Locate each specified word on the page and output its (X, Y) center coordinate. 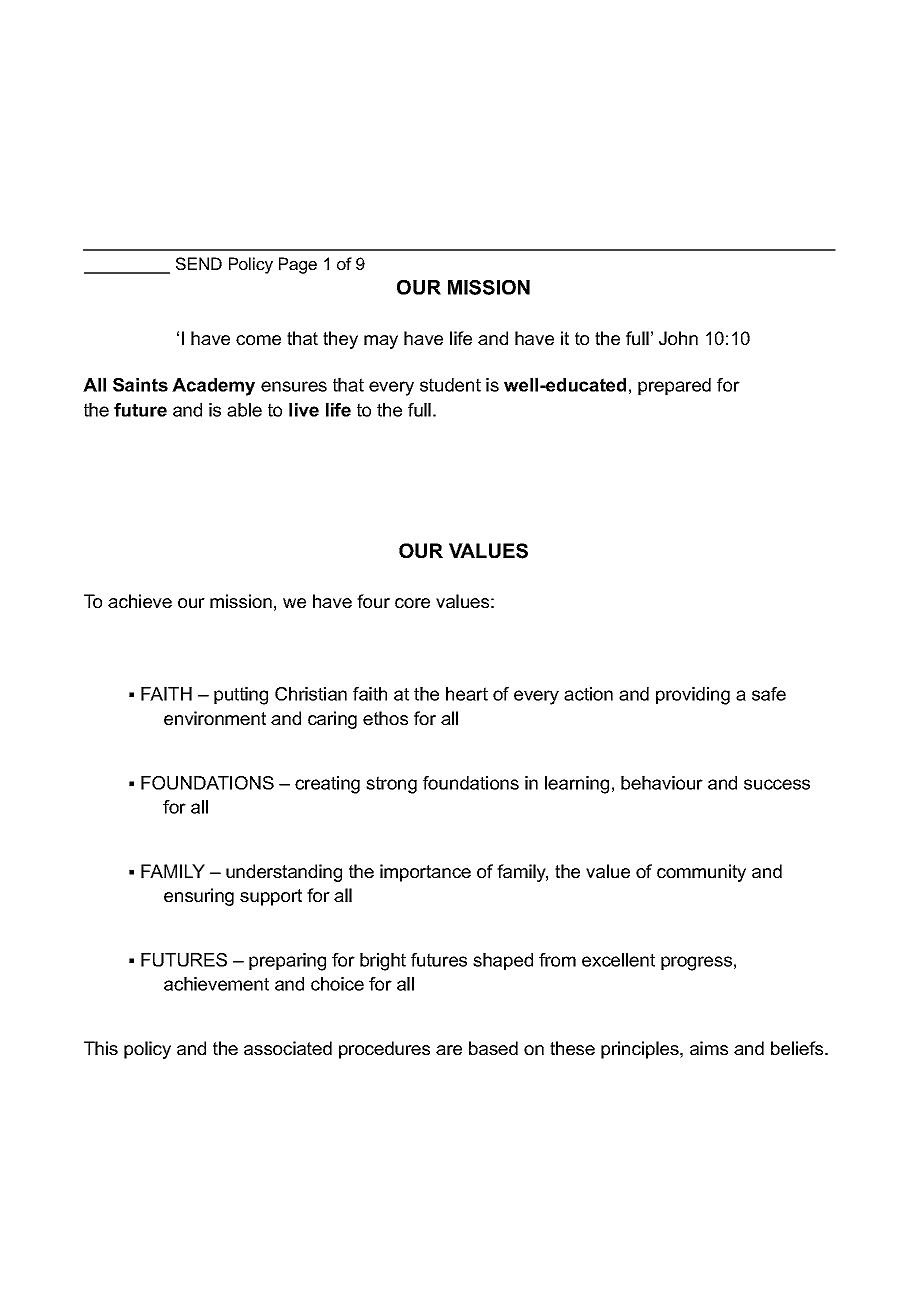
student (450, 385)
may (381, 342)
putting (241, 696)
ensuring (199, 897)
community (701, 873)
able (244, 410)
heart (467, 694)
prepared (674, 386)
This (101, 1048)
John (678, 338)
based (493, 1048)
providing (693, 696)
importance (425, 873)
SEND (199, 263)
